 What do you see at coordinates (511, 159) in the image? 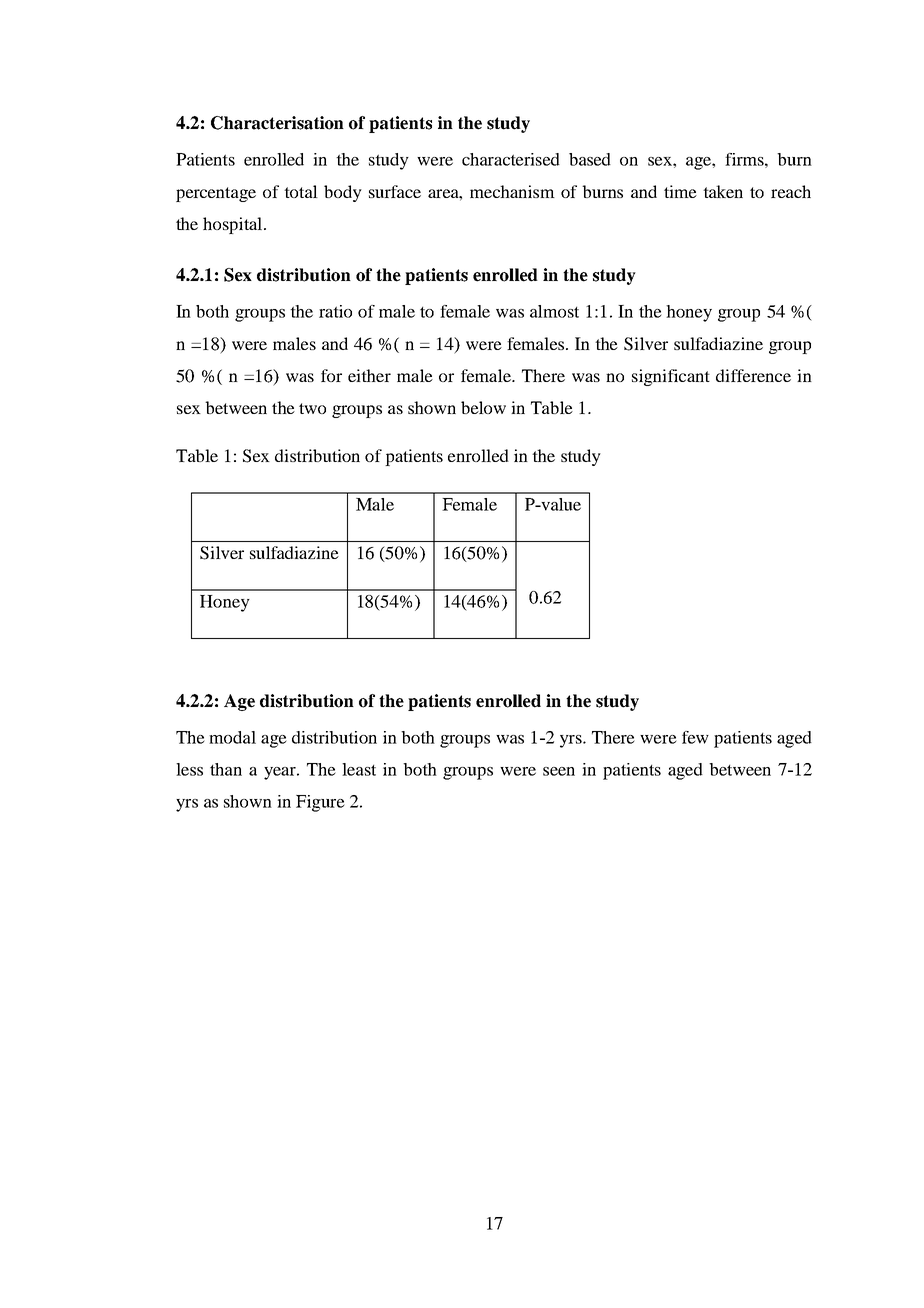
I see `characterised` at bounding box center [511, 159].
